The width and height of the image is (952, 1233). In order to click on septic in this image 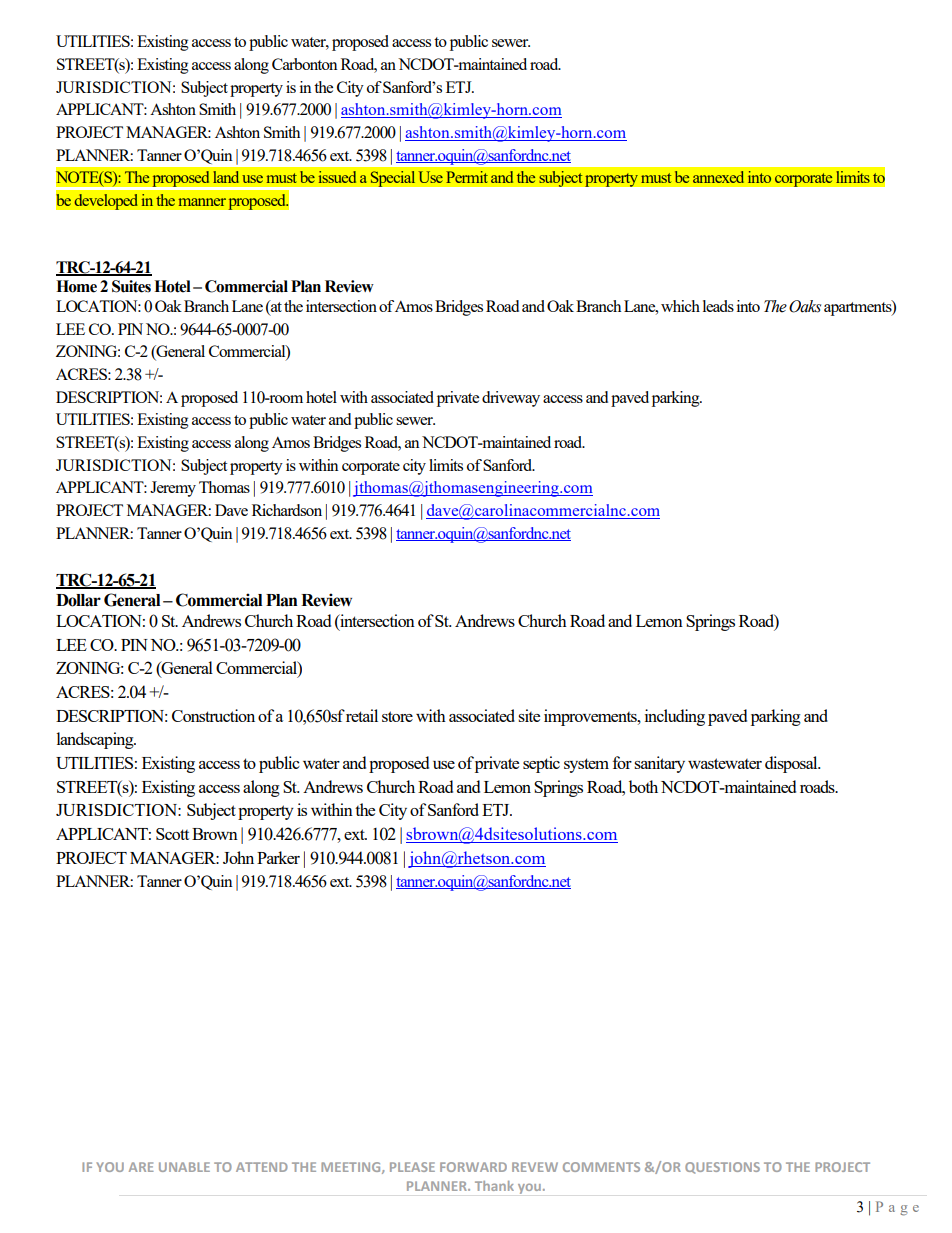, I will do `click(541, 764)`.
